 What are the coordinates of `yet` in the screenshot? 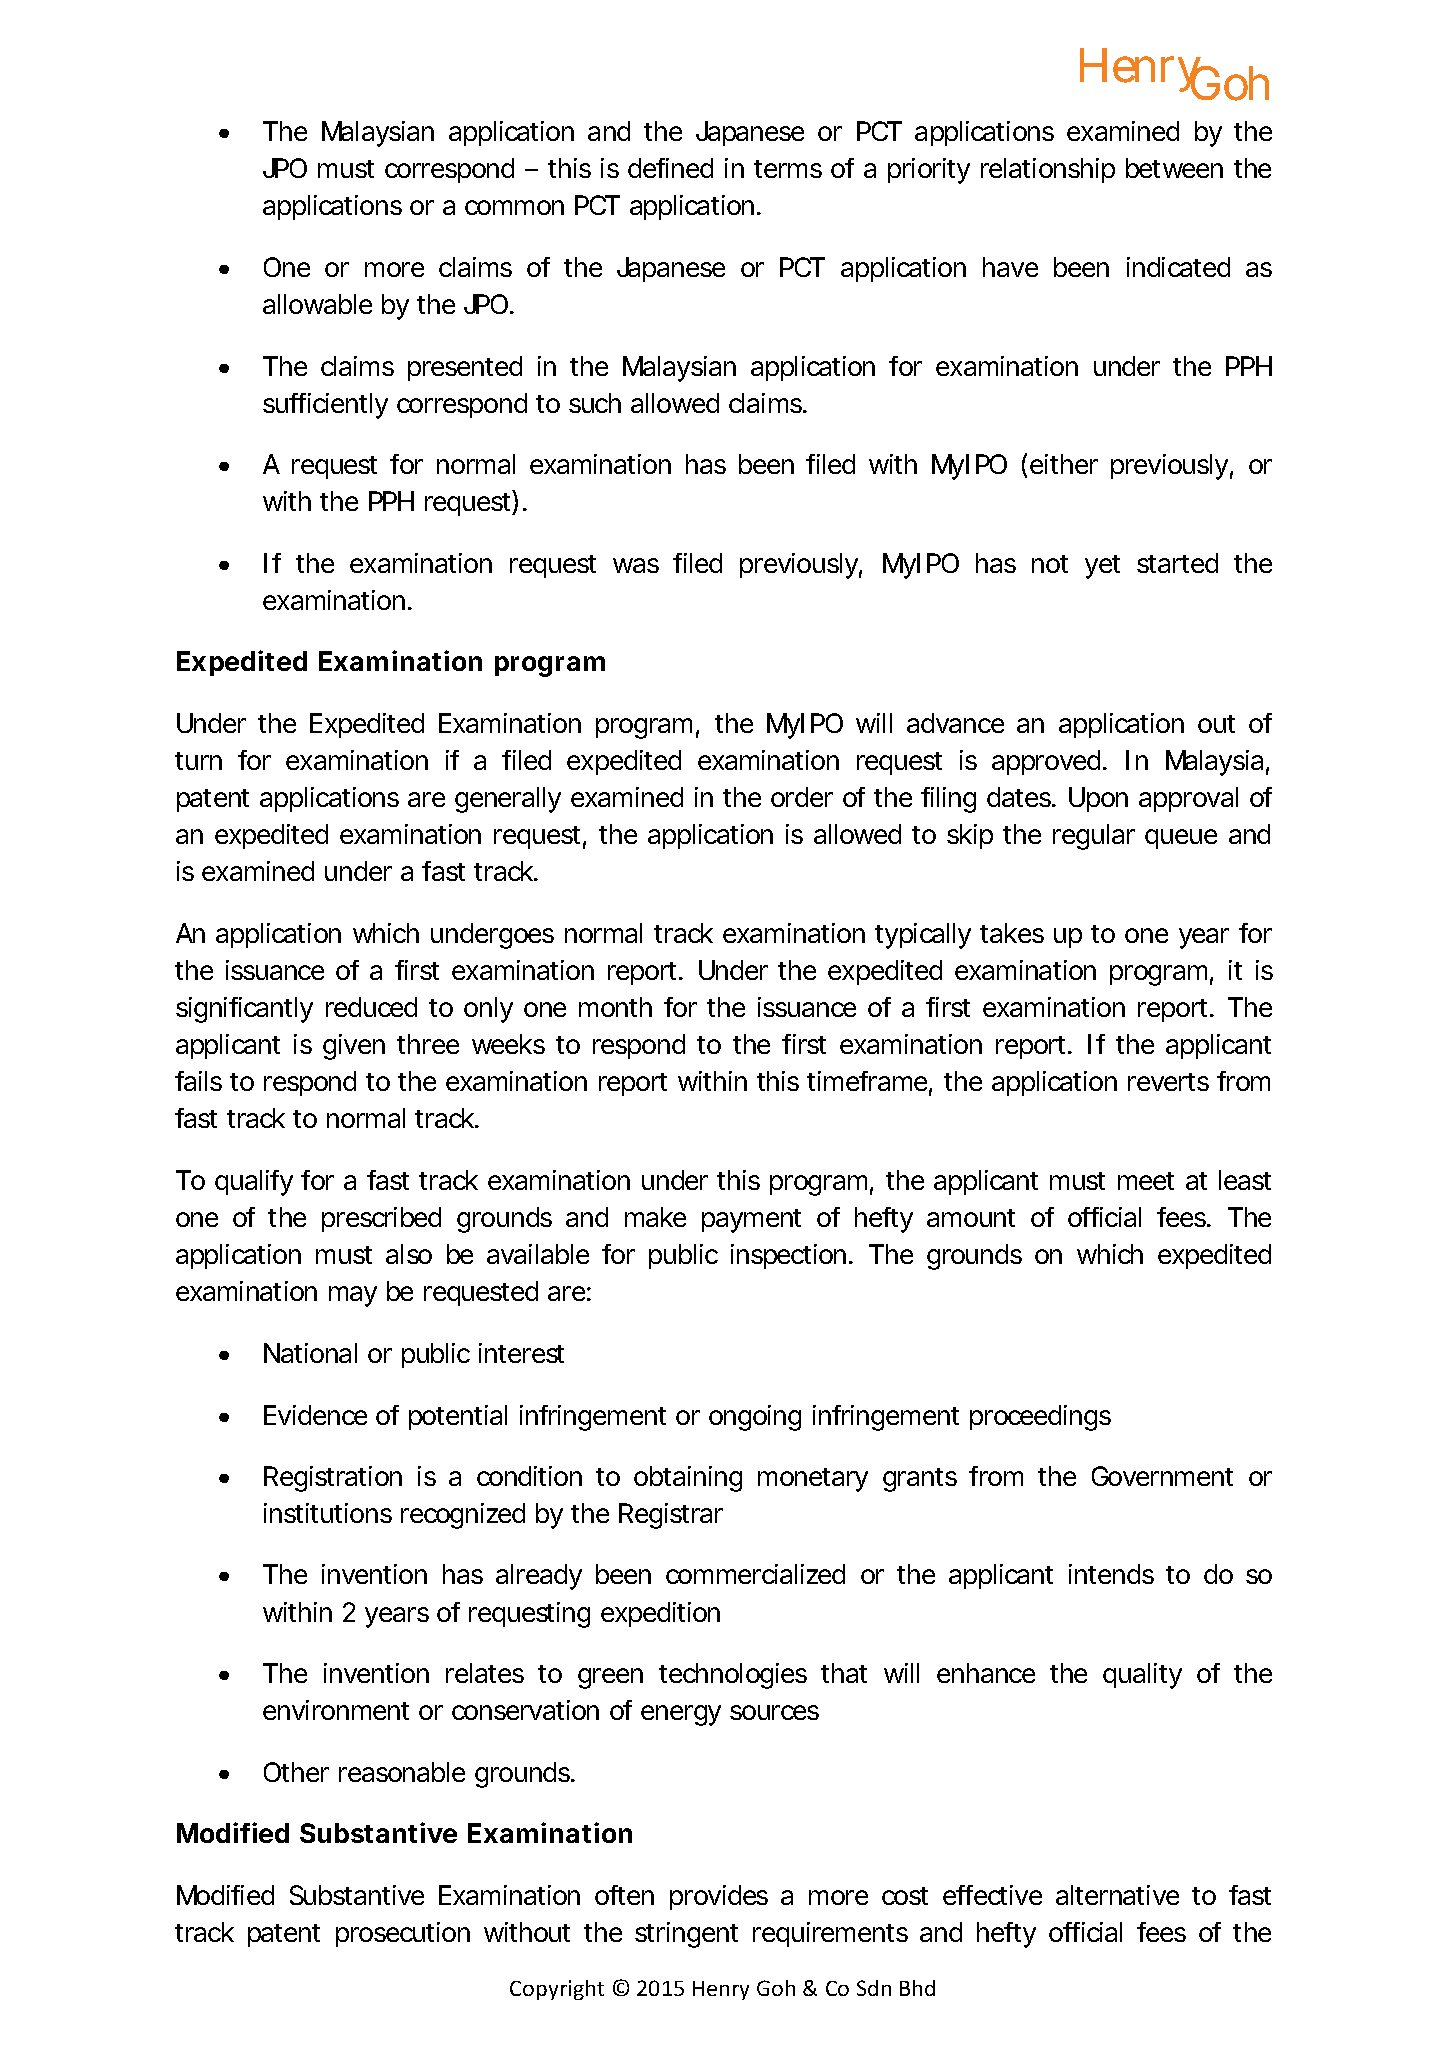 It's located at (1102, 567).
